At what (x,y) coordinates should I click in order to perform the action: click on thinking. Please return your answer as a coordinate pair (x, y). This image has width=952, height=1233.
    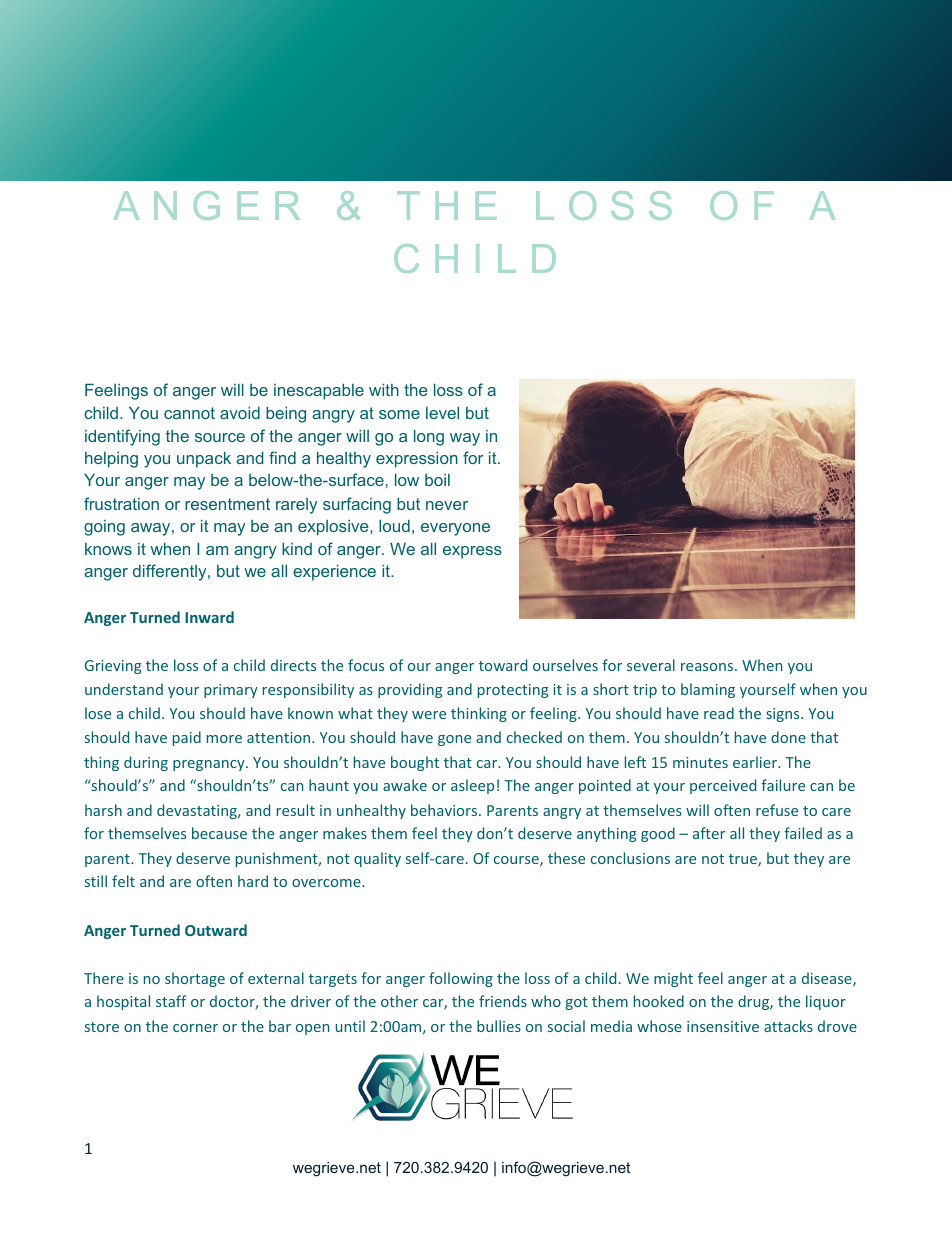
    Looking at the image, I should click on (479, 714).
